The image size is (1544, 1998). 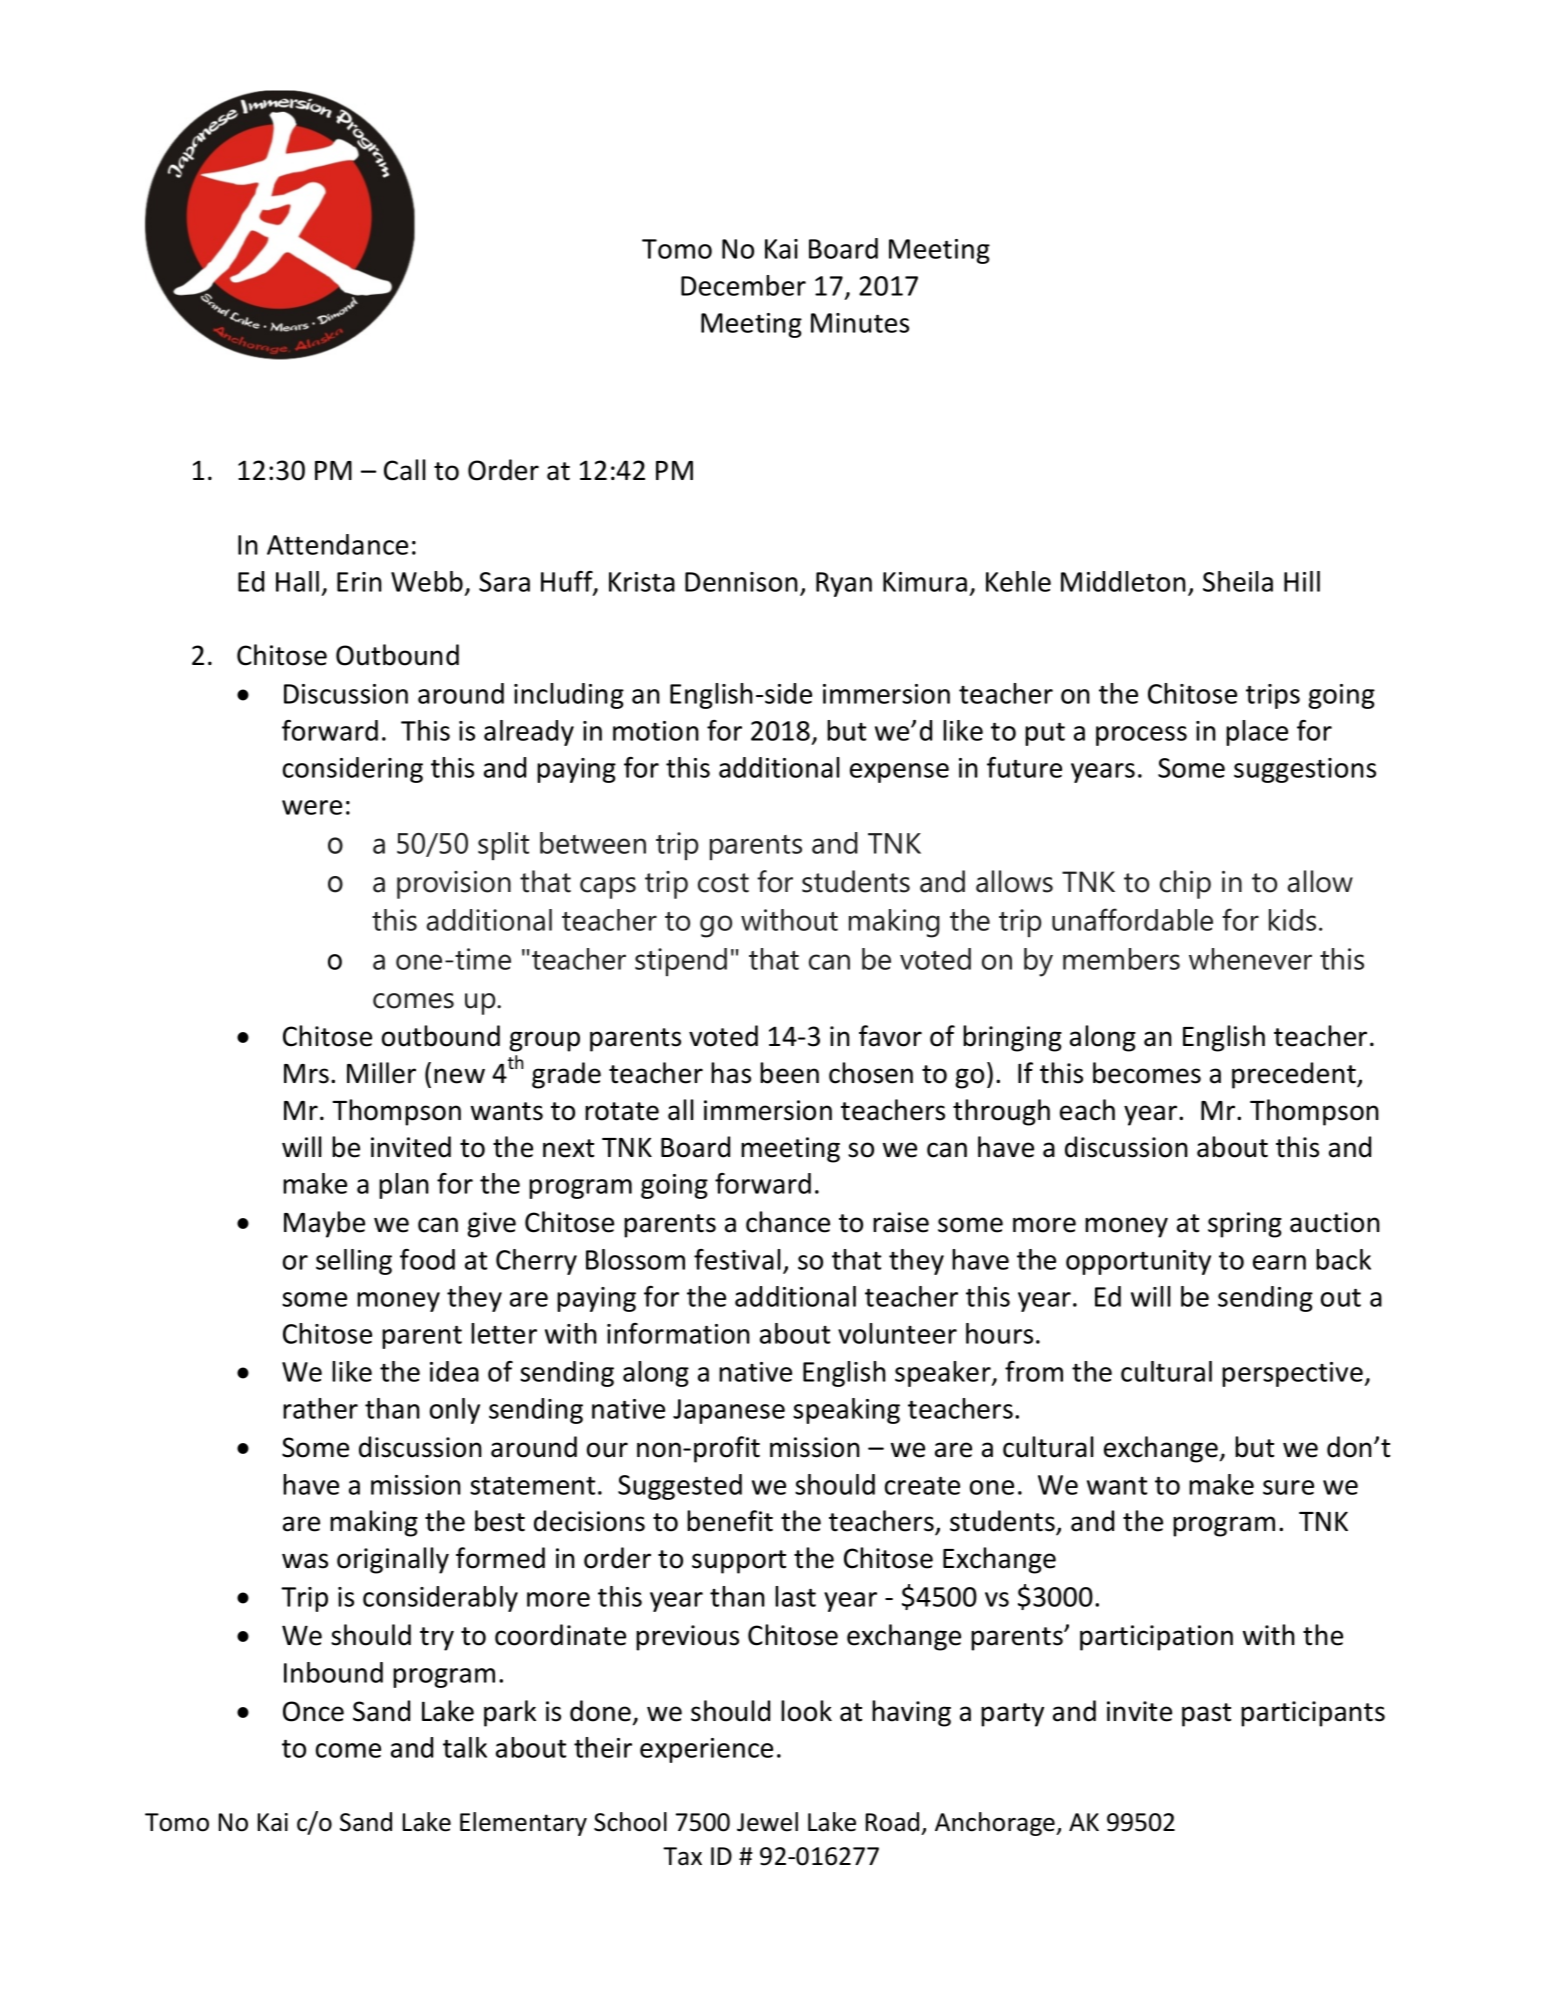 I want to click on been, so click(x=789, y=1073).
